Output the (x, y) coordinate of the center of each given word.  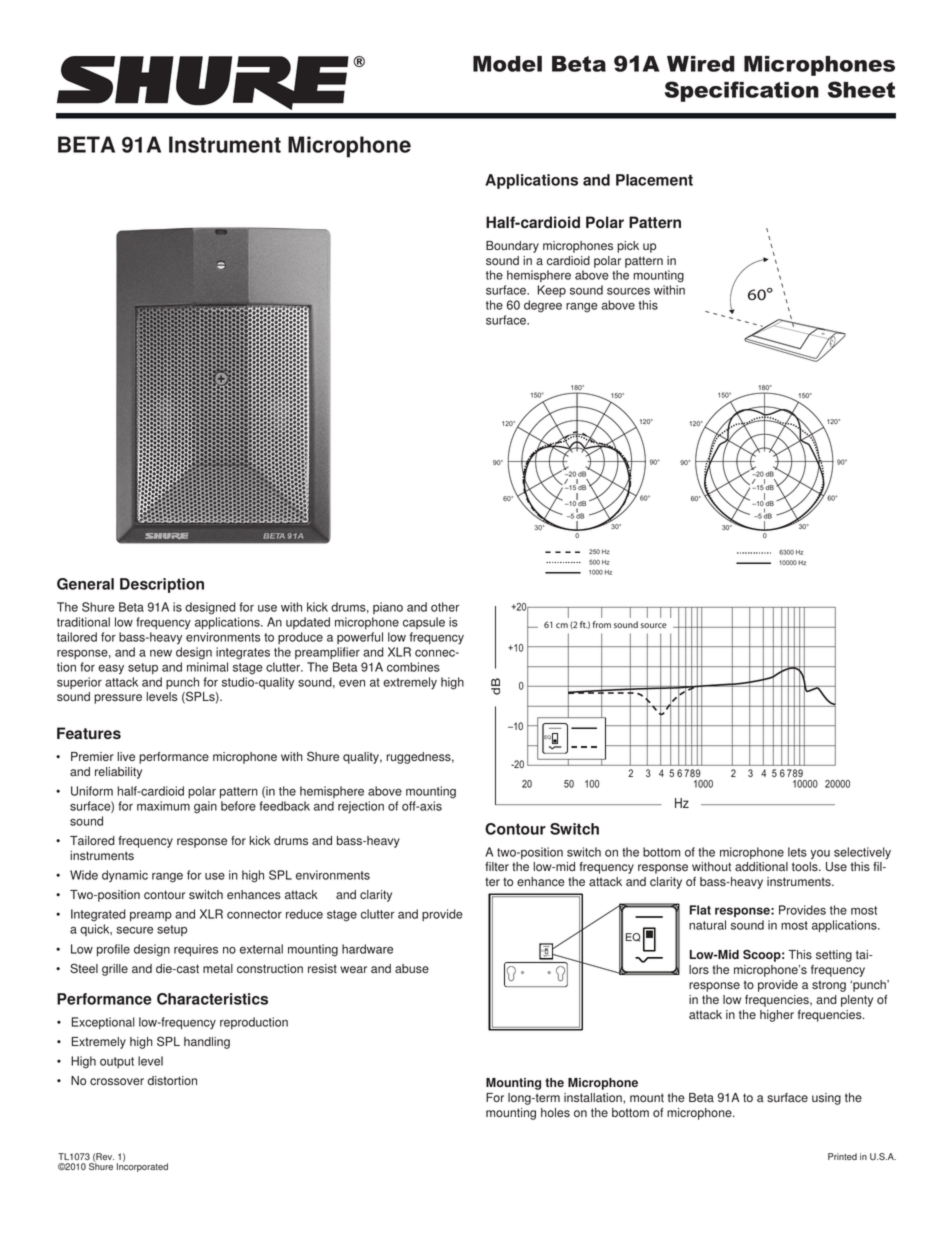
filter (497, 866)
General (85, 584)
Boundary (512, 247)
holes (555, 1112)
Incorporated (142, 1166)
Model (507, 64)
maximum (163, 806)
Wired (701, 64)
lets (797, 852)
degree (543, 306)
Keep (552, 291)
